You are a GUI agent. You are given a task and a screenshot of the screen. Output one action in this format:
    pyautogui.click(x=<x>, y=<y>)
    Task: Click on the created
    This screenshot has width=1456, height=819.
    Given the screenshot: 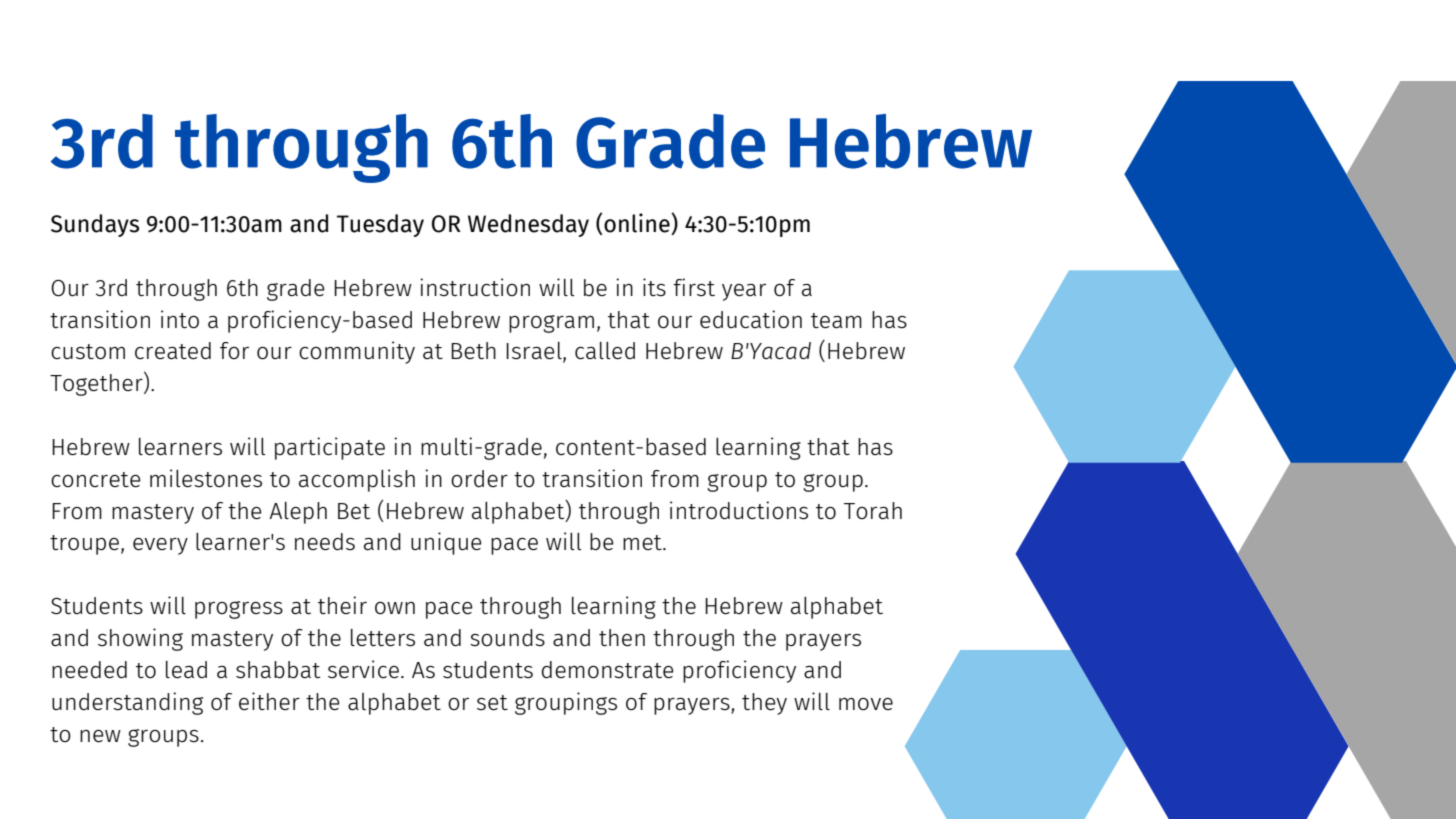 What is the action you would take?
    pyautogui.click(x=173, y=350)
